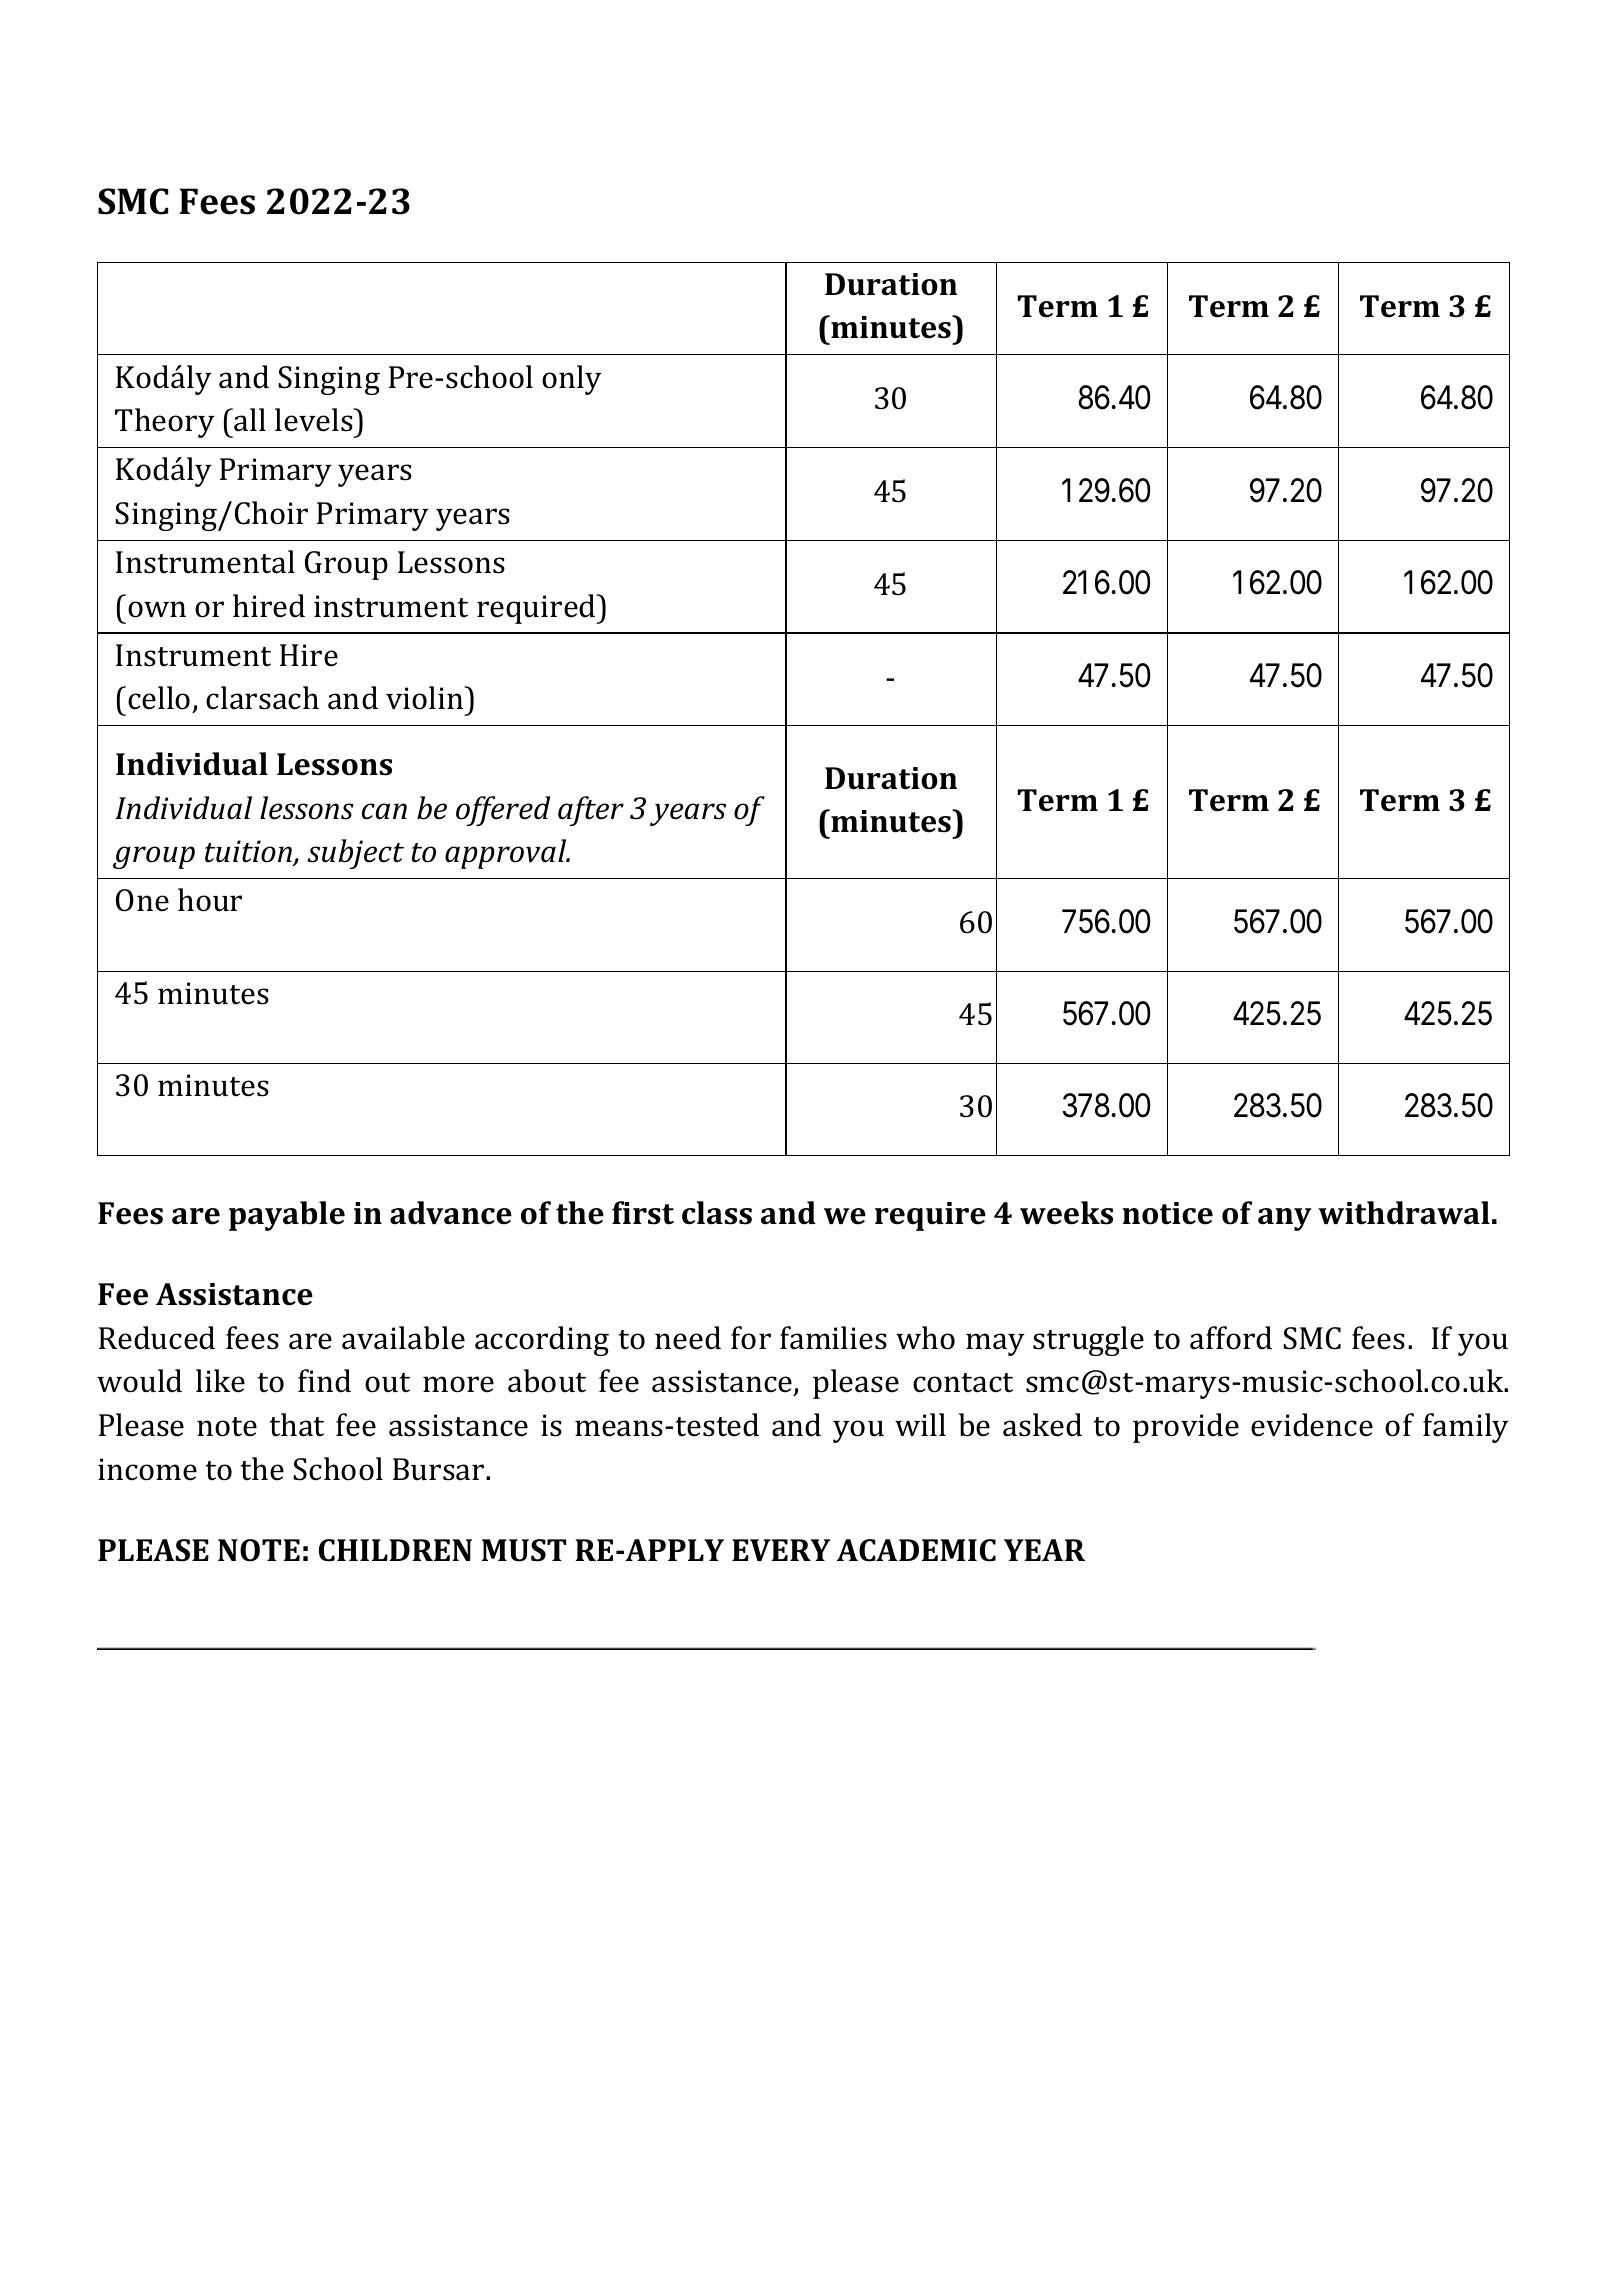  Describe the element at coordinates (384, 811) in the page. I see `can` at that location.
